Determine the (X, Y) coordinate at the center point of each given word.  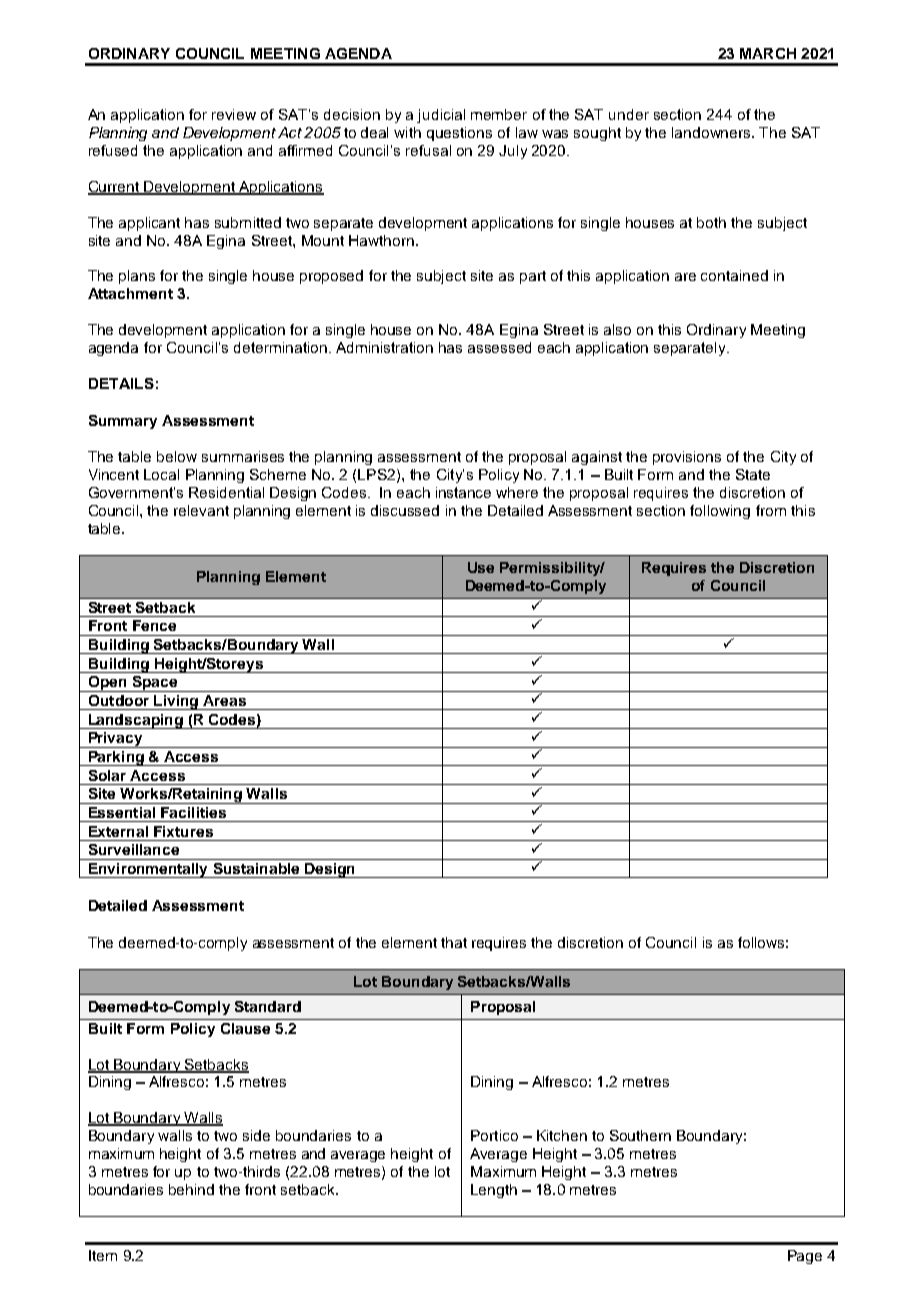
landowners (712, 132)
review (234, 114)
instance (463, 492)
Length (494, 1191)
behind (191, 1189)
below (177, 456)
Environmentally (149, 870)
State (753, 474)
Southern (640, 1135)
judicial (441, 116)
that (454, 942)
